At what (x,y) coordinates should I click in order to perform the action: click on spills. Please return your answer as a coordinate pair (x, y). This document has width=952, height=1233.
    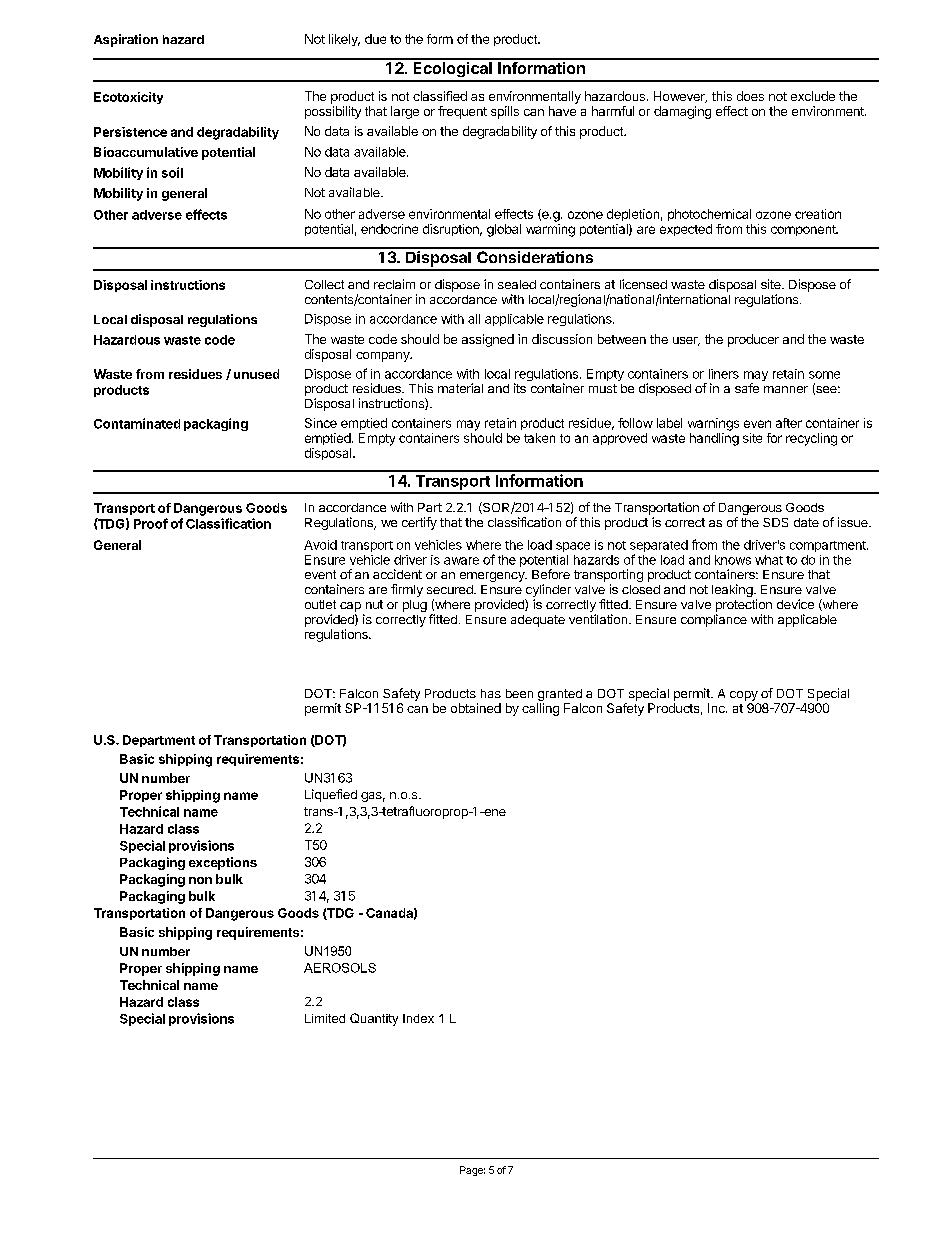
    Looking at the image, I should click on (505, 112).
